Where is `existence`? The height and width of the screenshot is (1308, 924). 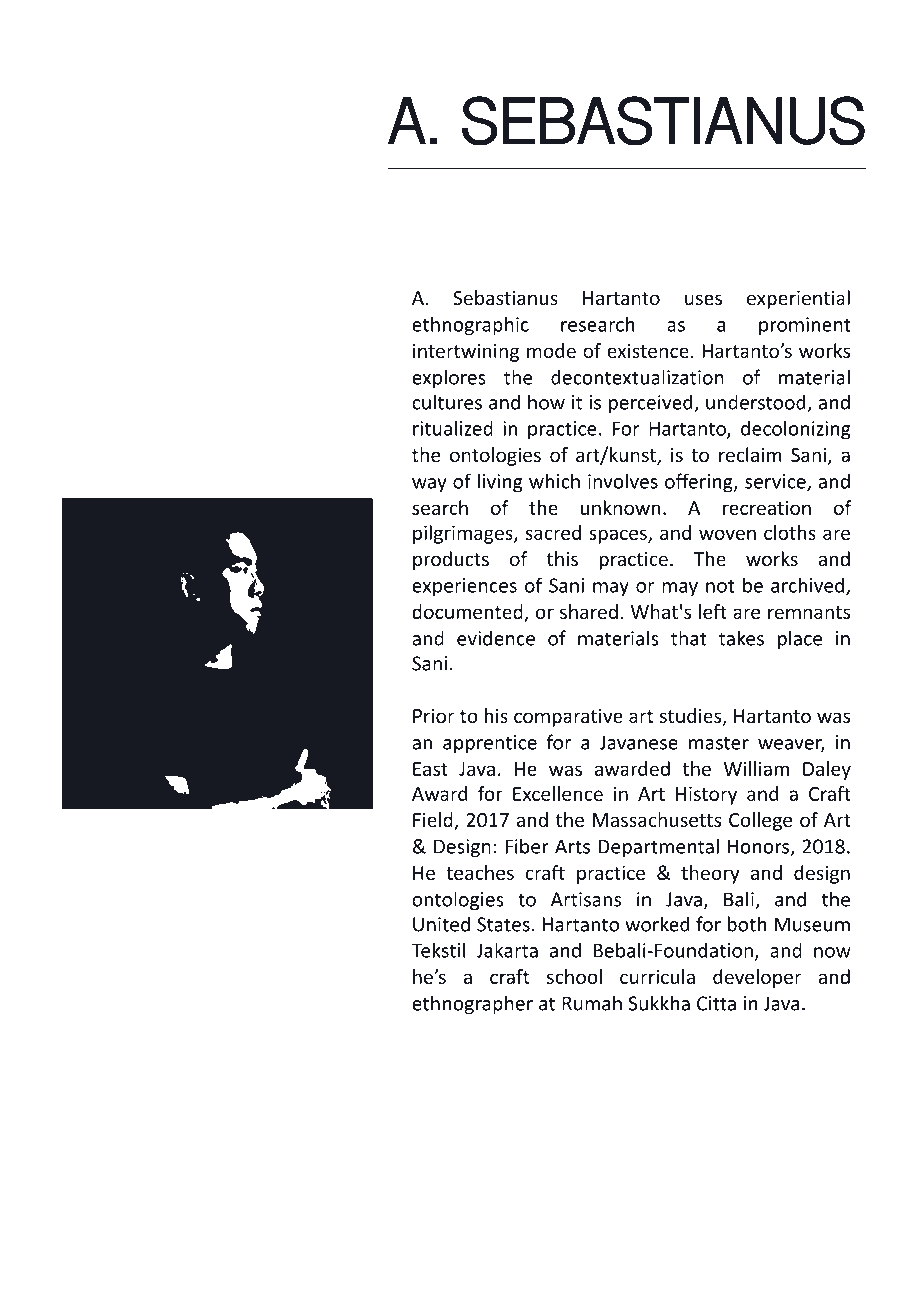 existence is located at coordinates (648, 351).
